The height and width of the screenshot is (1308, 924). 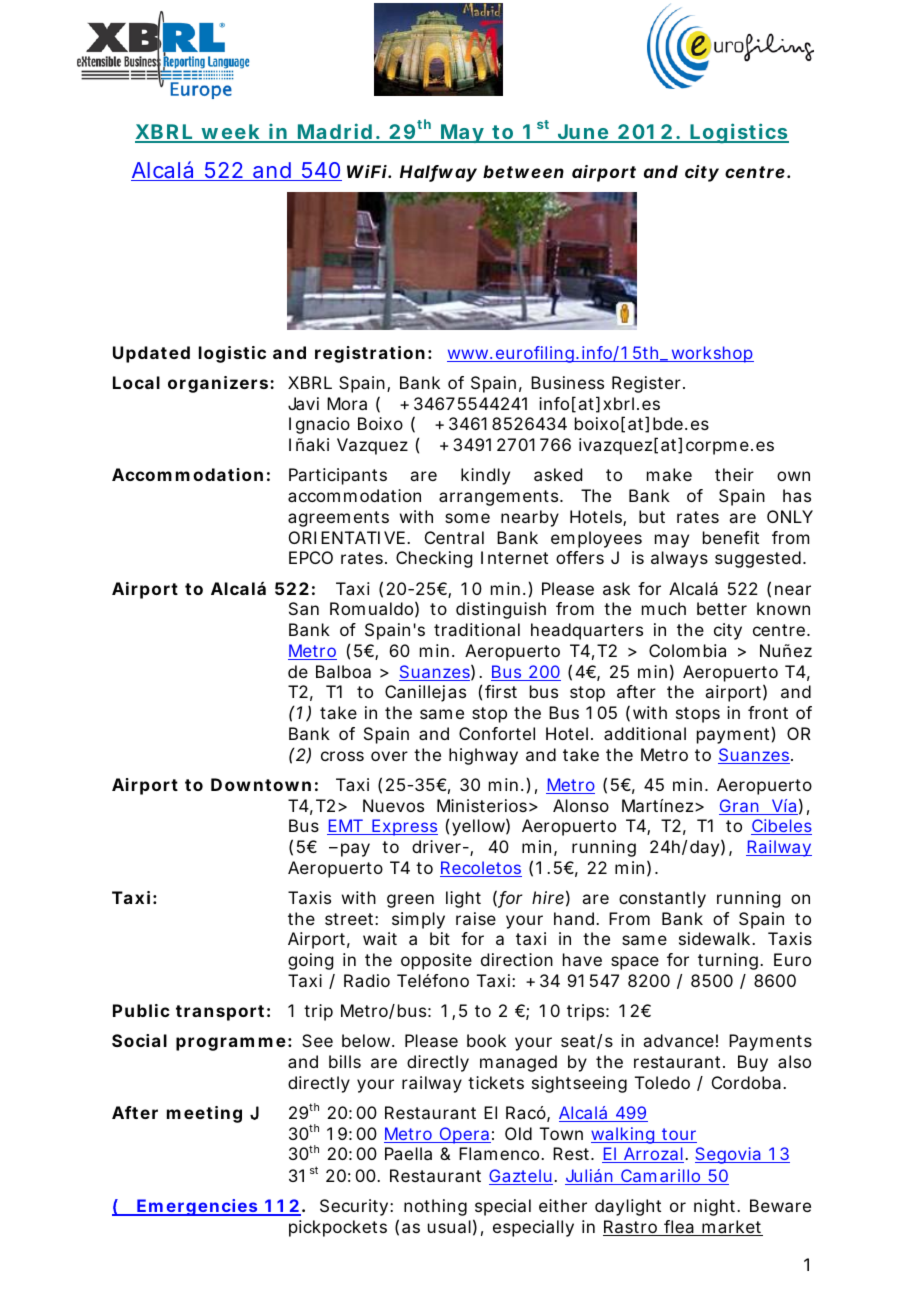 What do you see at coordinates (438, 173) in the screenshot?
I see `Halfway` at bounding box center [438, 173].
